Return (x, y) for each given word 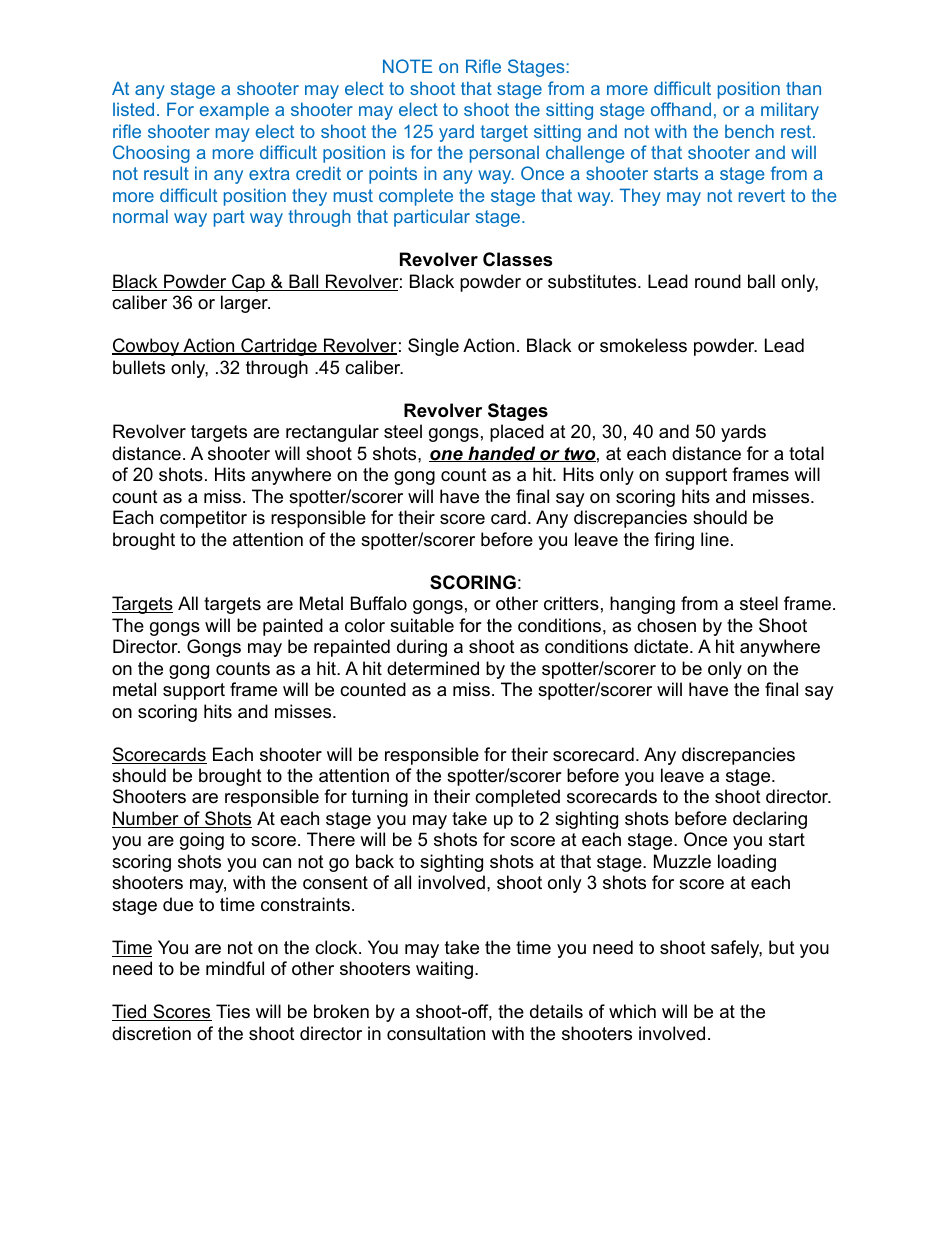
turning (380, 798)
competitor (203, 519)
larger (245, 304)
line (715, 539)
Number (146, 819)
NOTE (407, 66)
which (632, 1011)
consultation (436, 1033)
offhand (681, 109)
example (234, 111)
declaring (770, 820)
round (718, 281)
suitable (422, 625)
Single (433, 347)
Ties (233, 1011)
